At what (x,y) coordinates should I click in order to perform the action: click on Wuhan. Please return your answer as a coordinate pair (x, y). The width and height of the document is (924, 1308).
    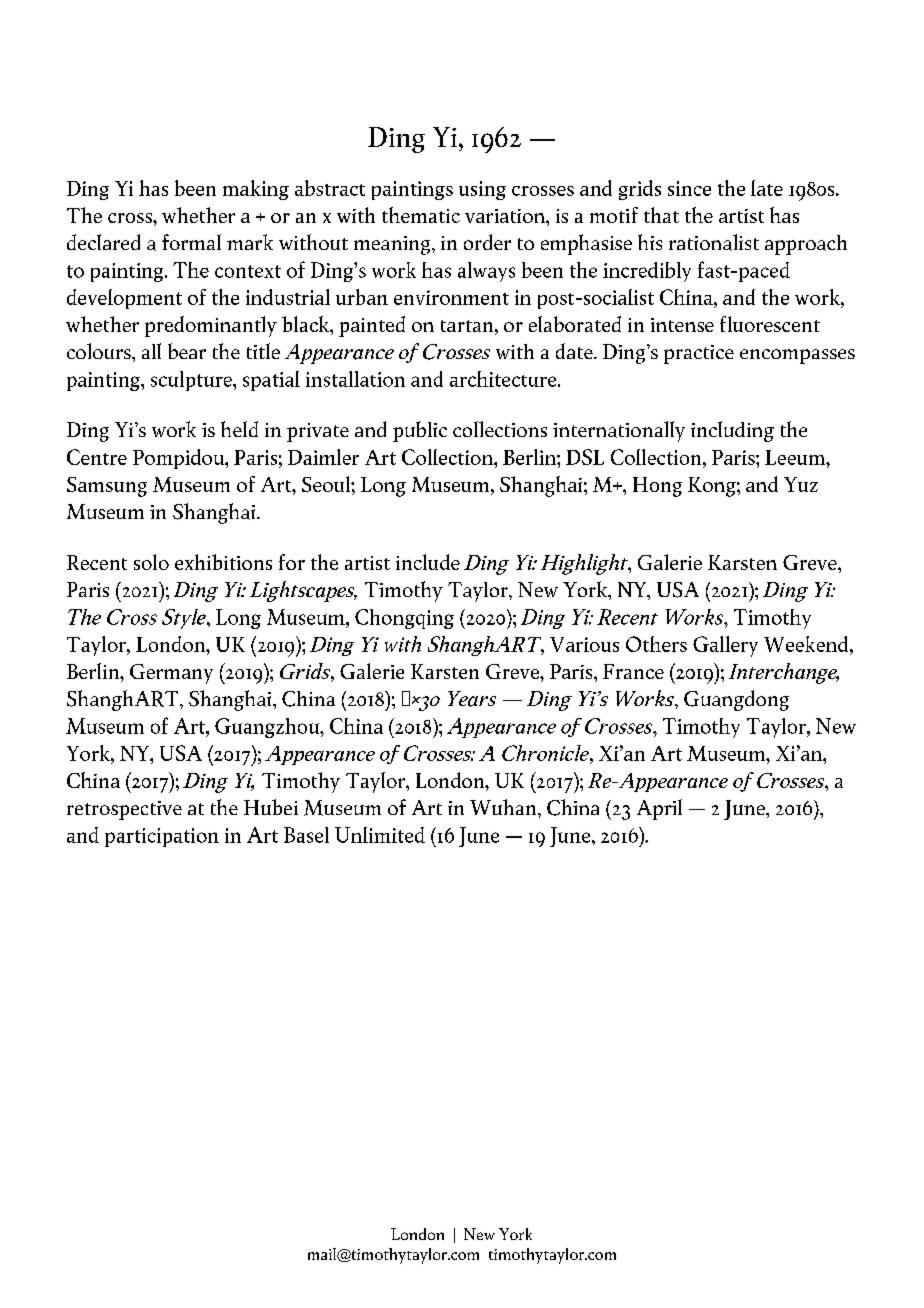
    Looking at the image, I should click on (504, 807).
